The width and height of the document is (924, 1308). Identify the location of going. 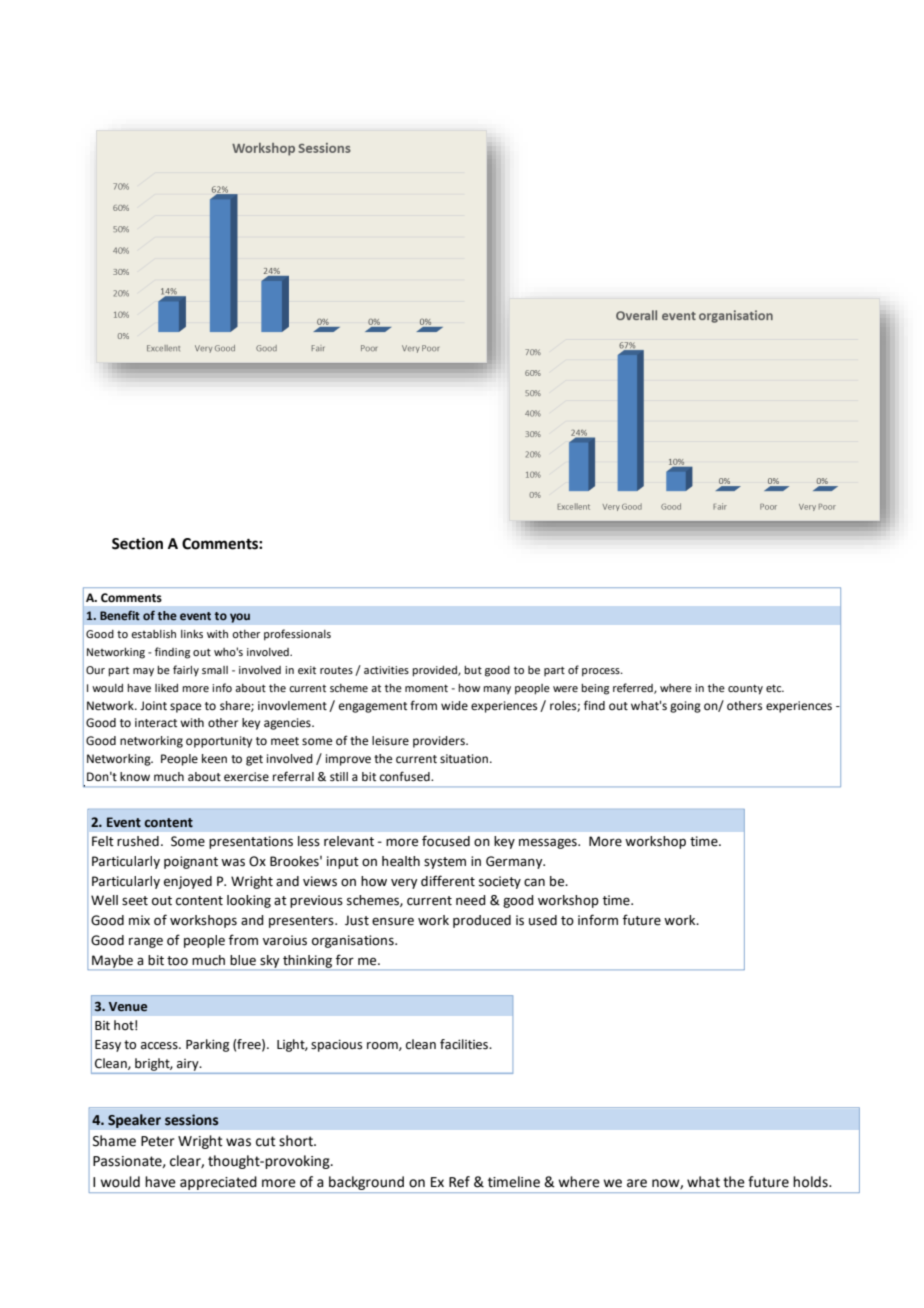
(685, 707).
